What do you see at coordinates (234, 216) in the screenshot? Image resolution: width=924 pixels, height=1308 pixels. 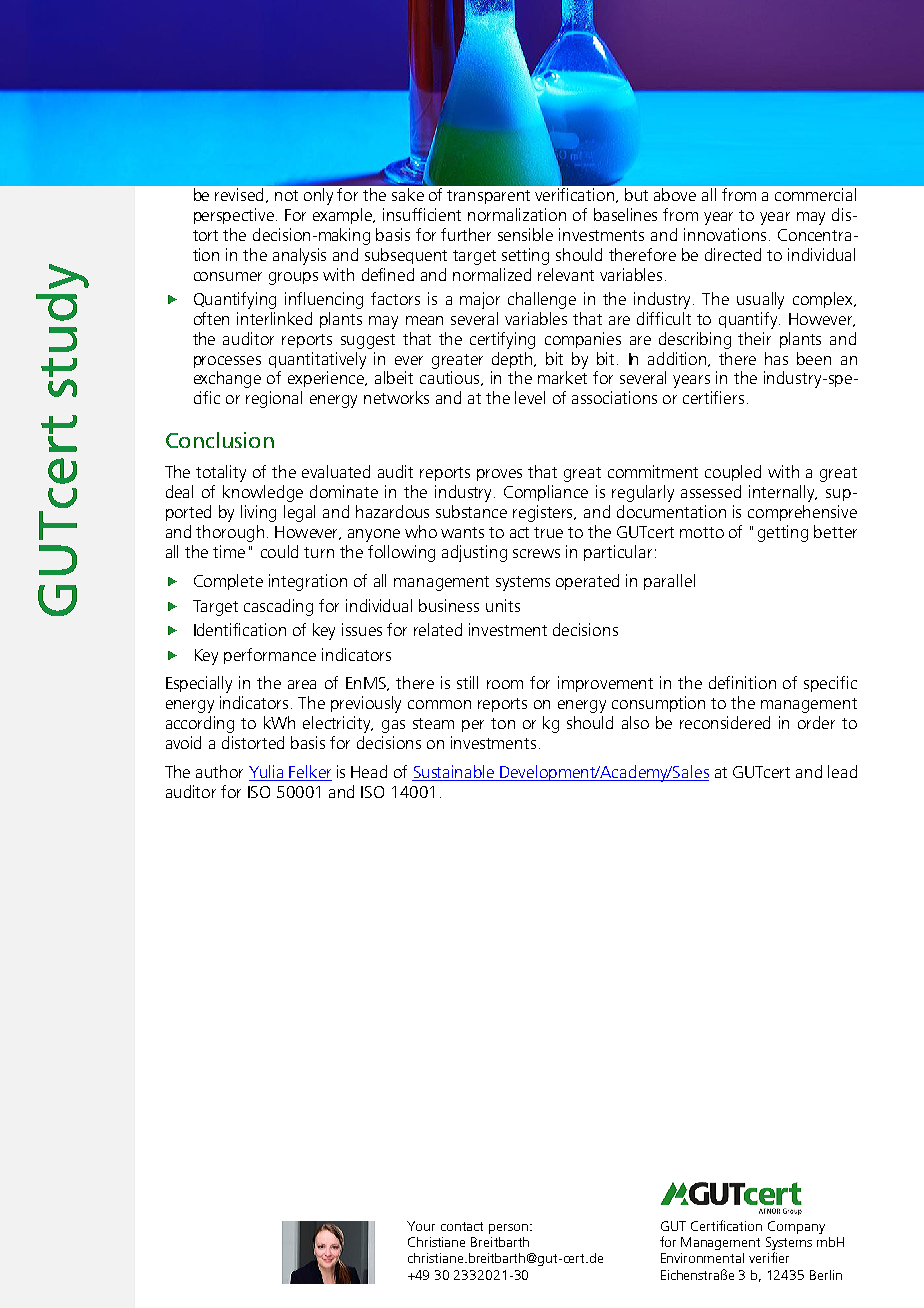 I see `perspective` at bounding box center [234, 216].
